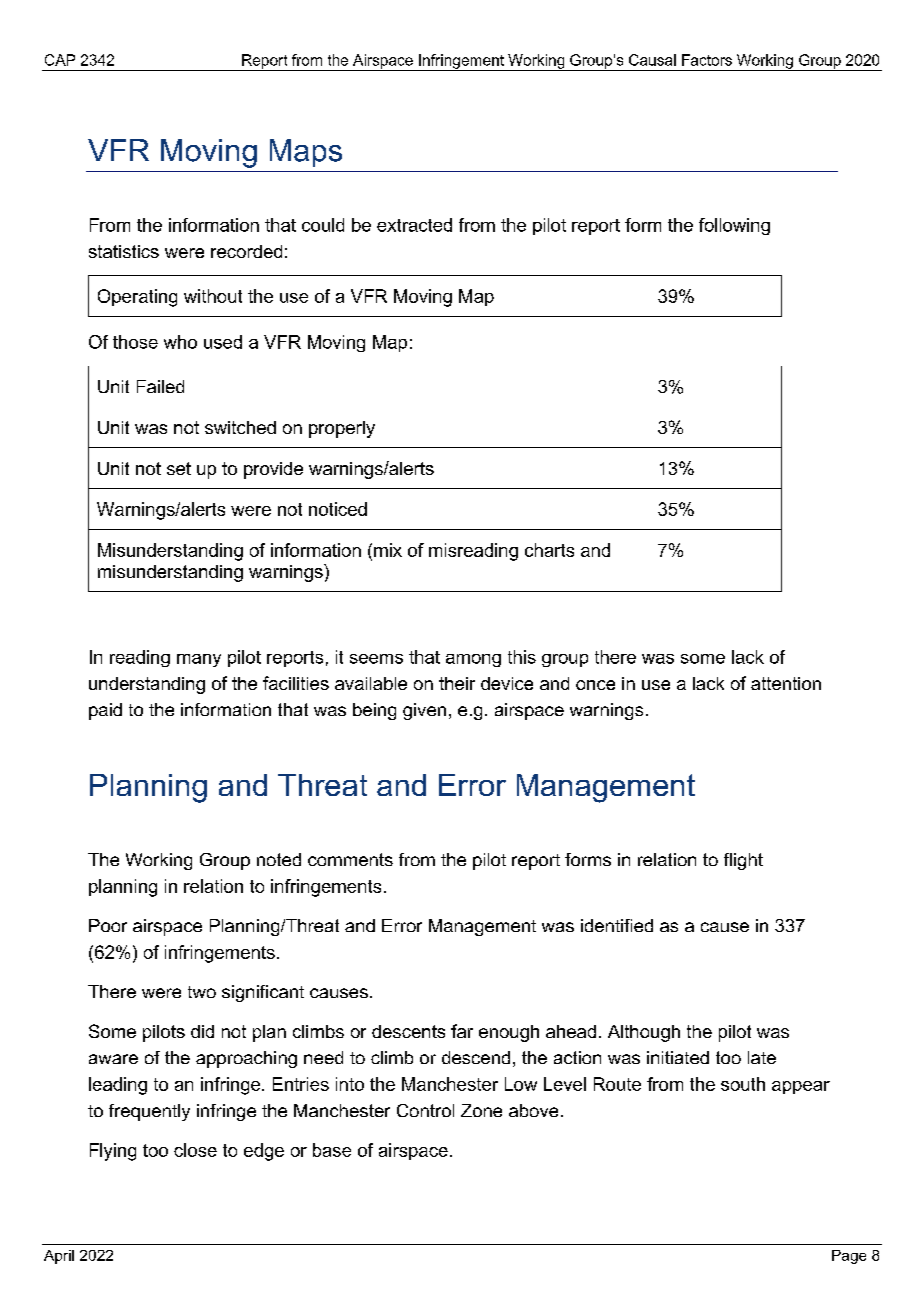 This page has height=1308, width=924. I want to click on flight, so click(743, 861).
